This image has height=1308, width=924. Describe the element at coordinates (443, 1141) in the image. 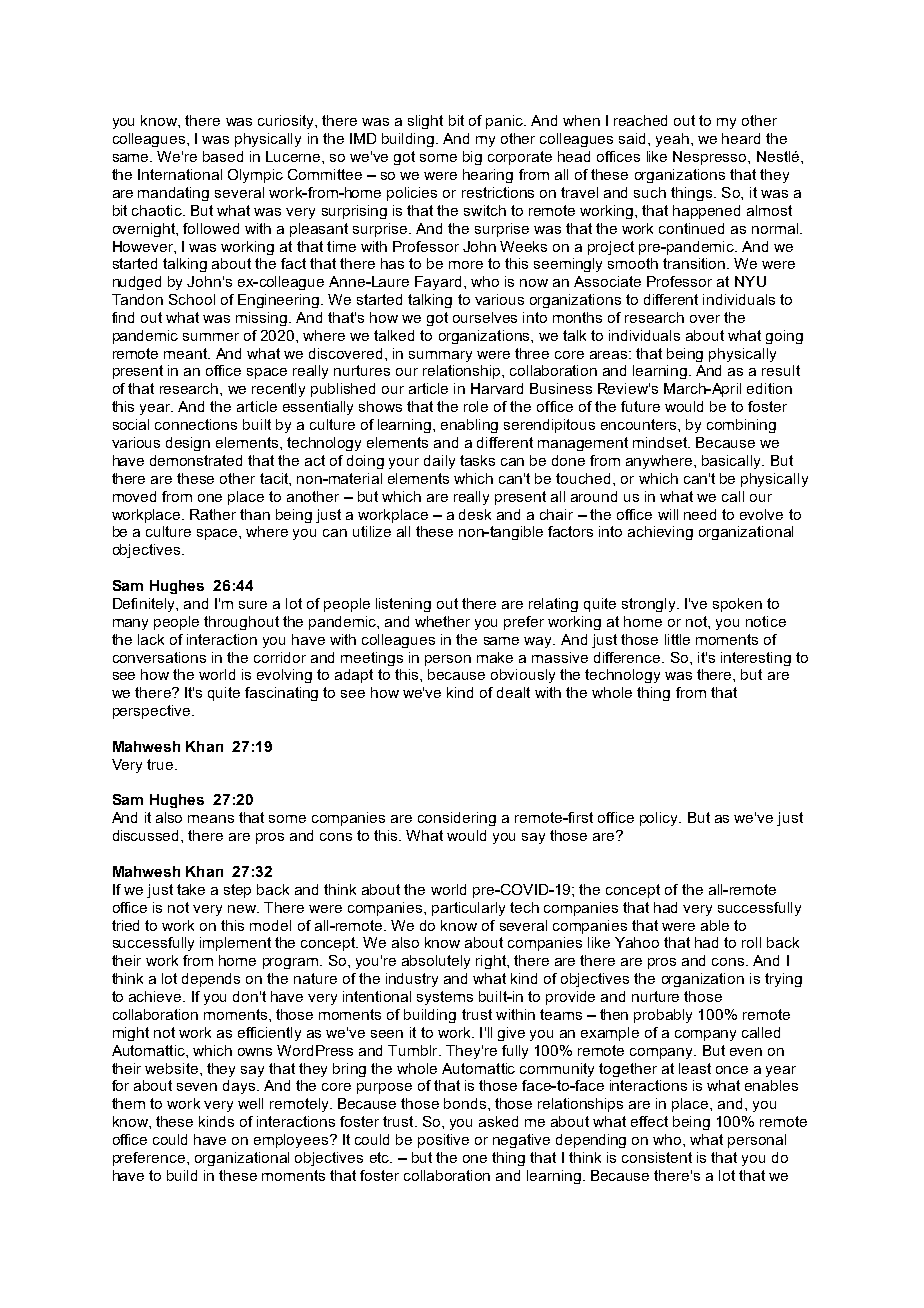

I see `positive` at that location.
